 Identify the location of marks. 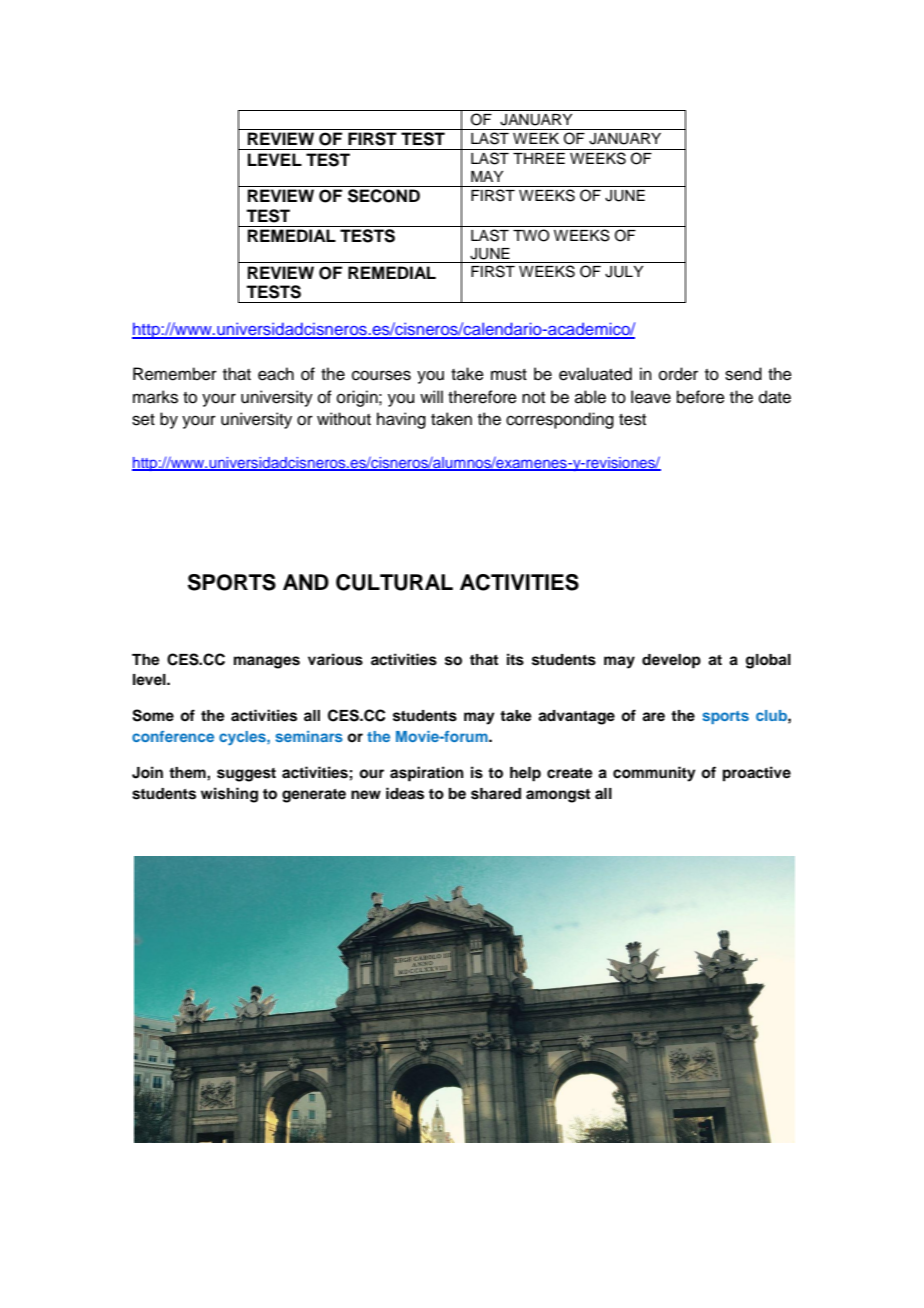
(155, 397).
